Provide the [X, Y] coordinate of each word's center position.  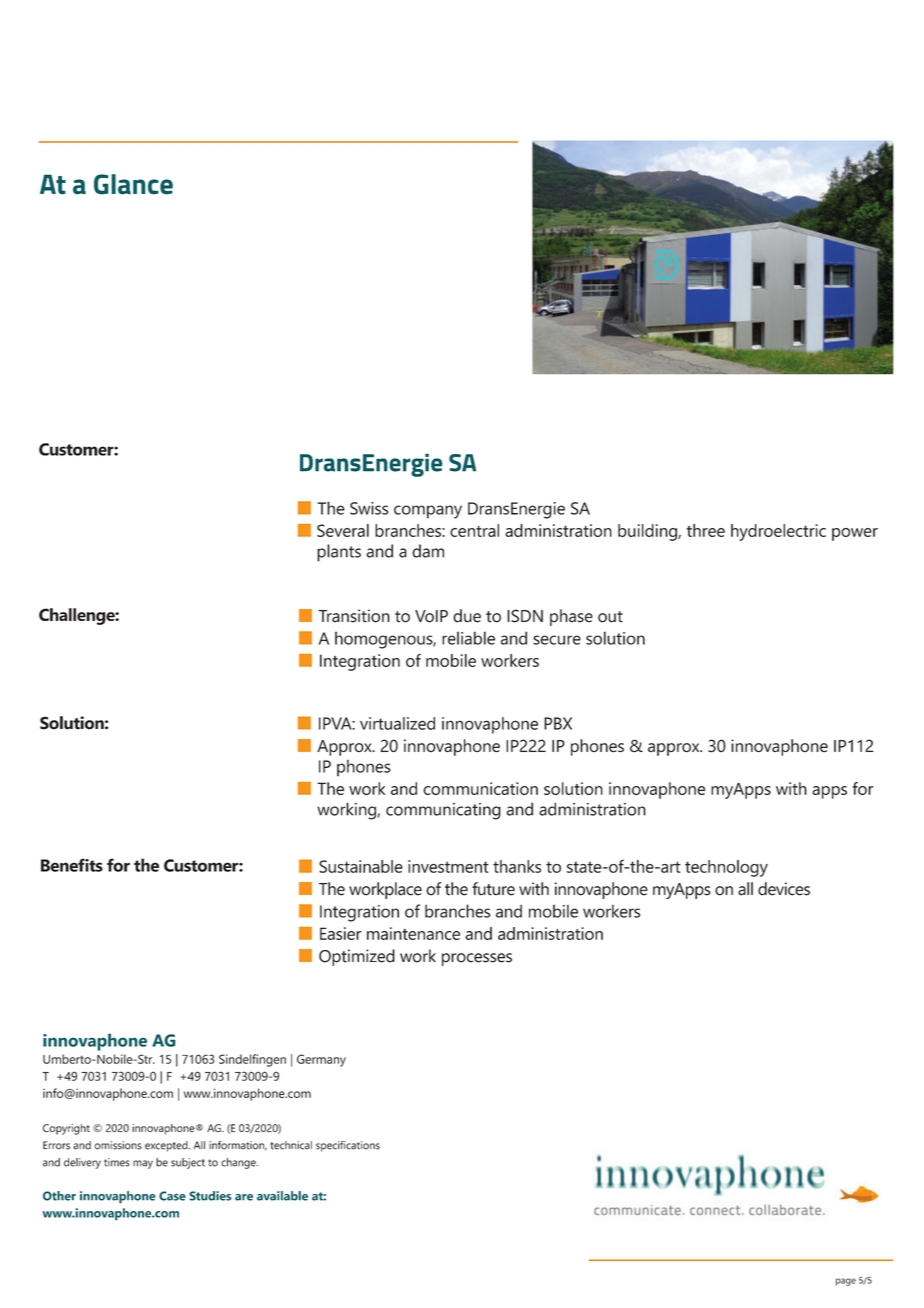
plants [339, 553]
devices [784, 889]
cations [362, 1145]
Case [172, 1196]
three [706, 530]
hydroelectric [778, 532]
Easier [341, 933]
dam [428, 551]
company [428, 512]
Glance [133, 184]
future [493, 889]
